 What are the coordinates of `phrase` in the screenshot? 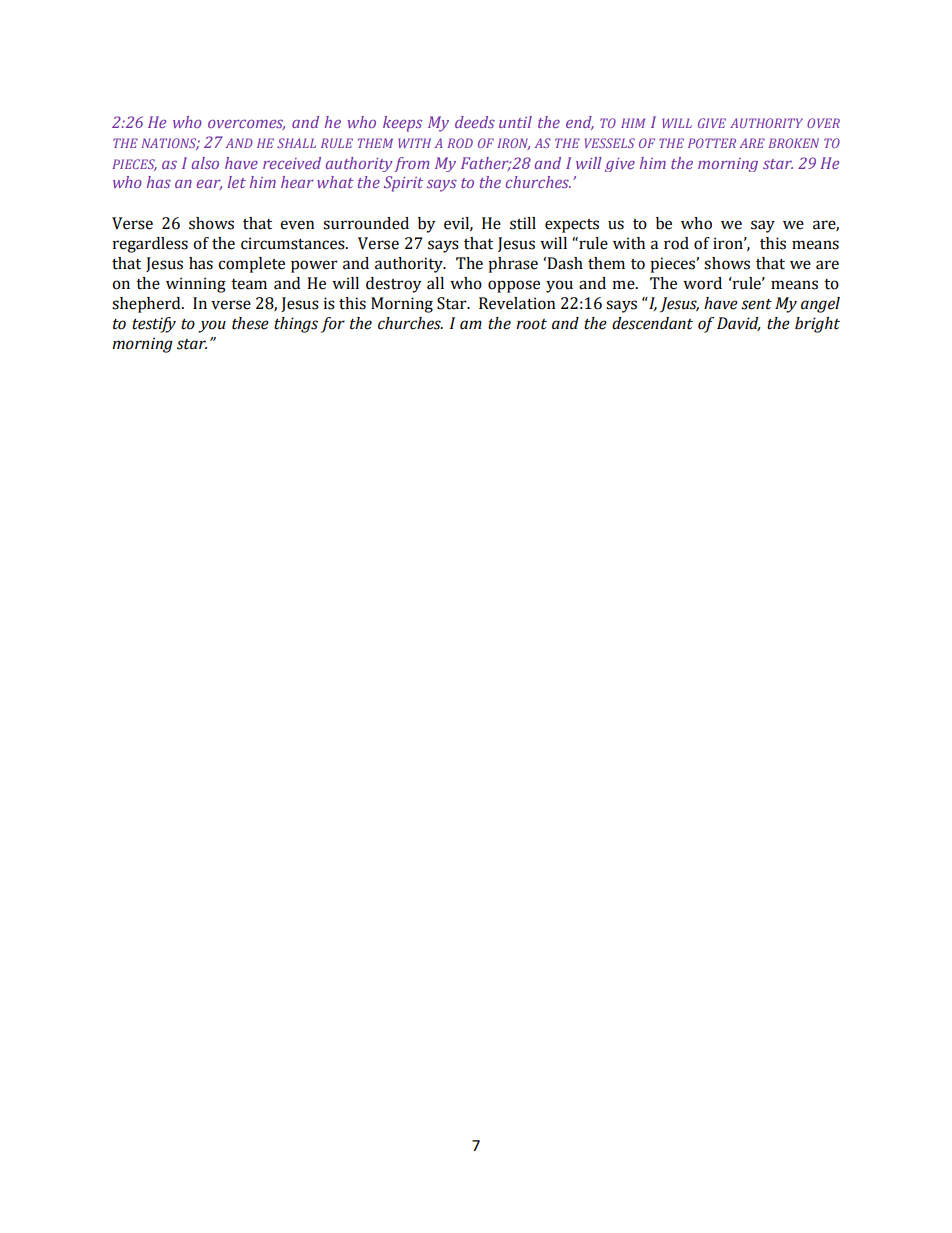 It's located at (513, 265).
